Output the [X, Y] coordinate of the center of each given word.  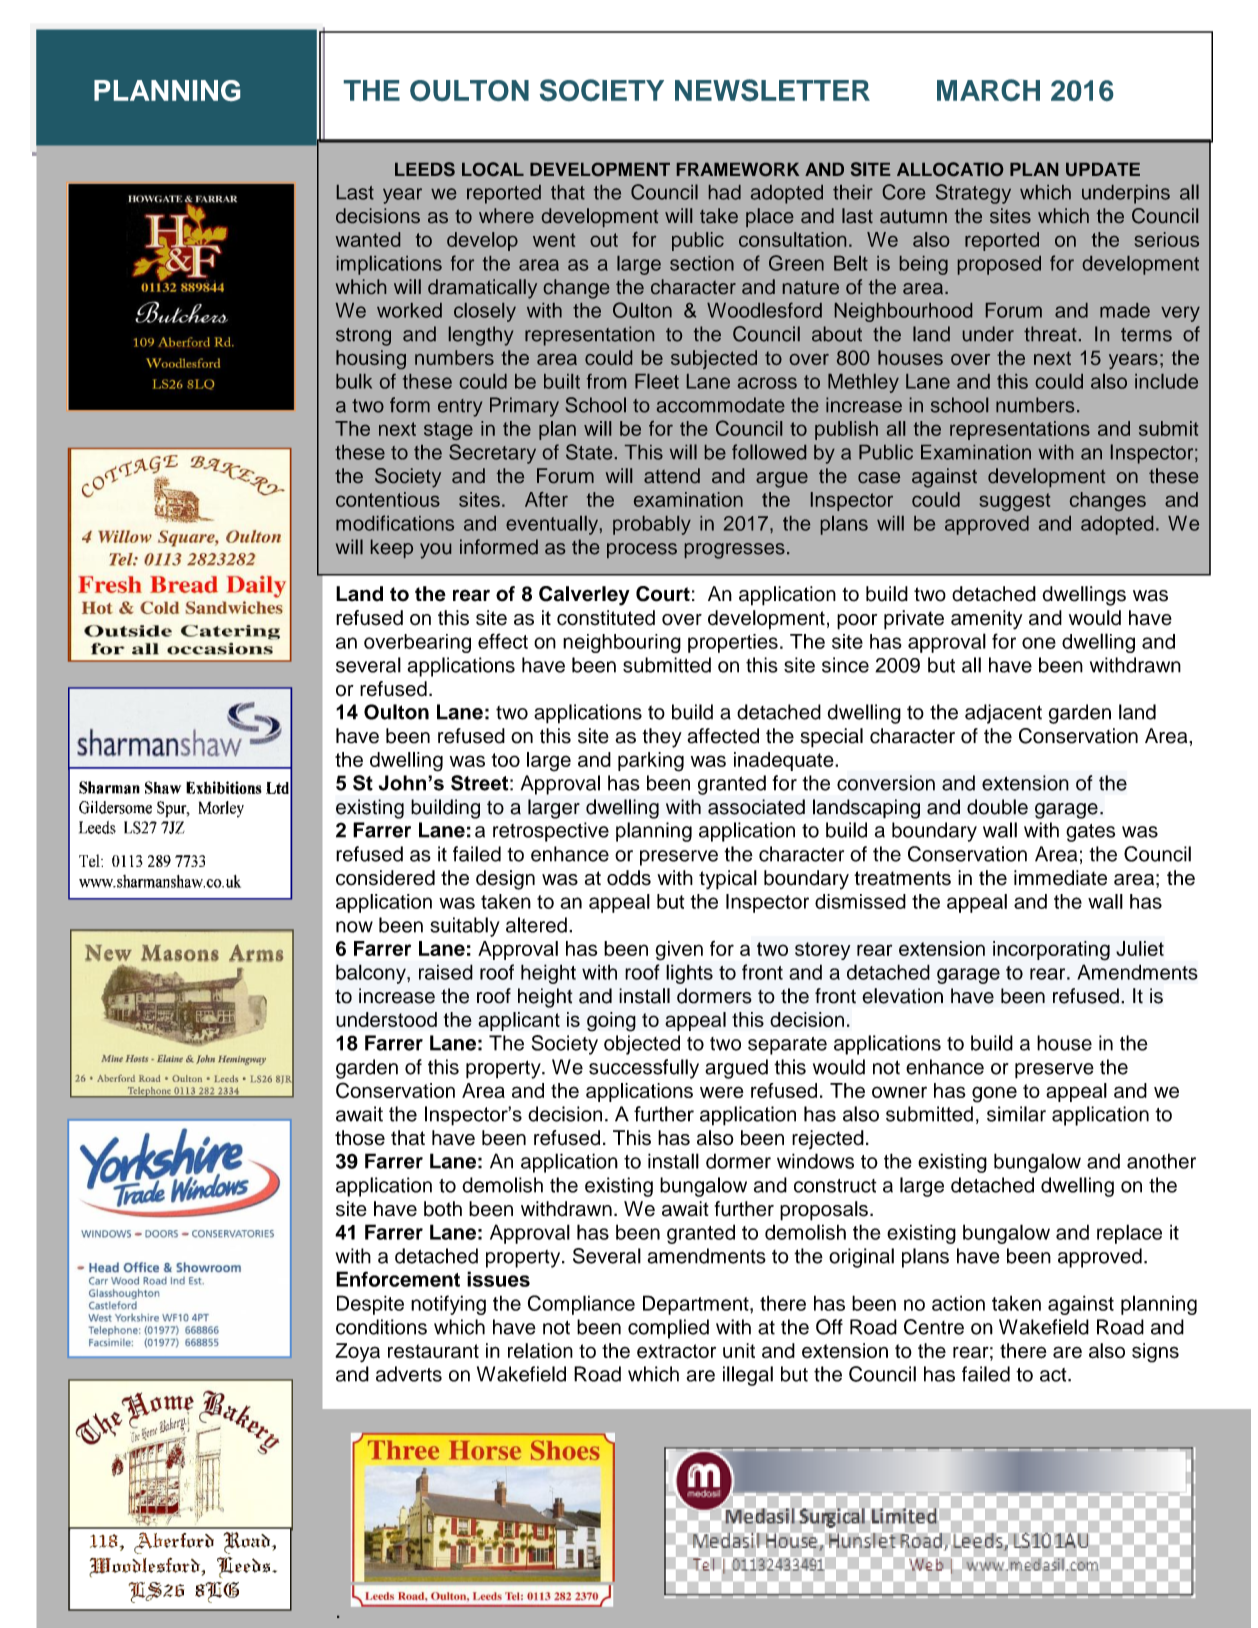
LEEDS [425, 169]
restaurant [433, 1351]
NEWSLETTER [772, 90]
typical [728, 880]
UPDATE [1103, 169]
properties [733, 643]
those [360, 1138]
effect [503, 641]
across [767, 383]
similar [1016, 1114]
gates [1090, 833]
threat [1050, 334]
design [505, 880]
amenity [987, 620]
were [722, 1092]
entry [460, 408]
